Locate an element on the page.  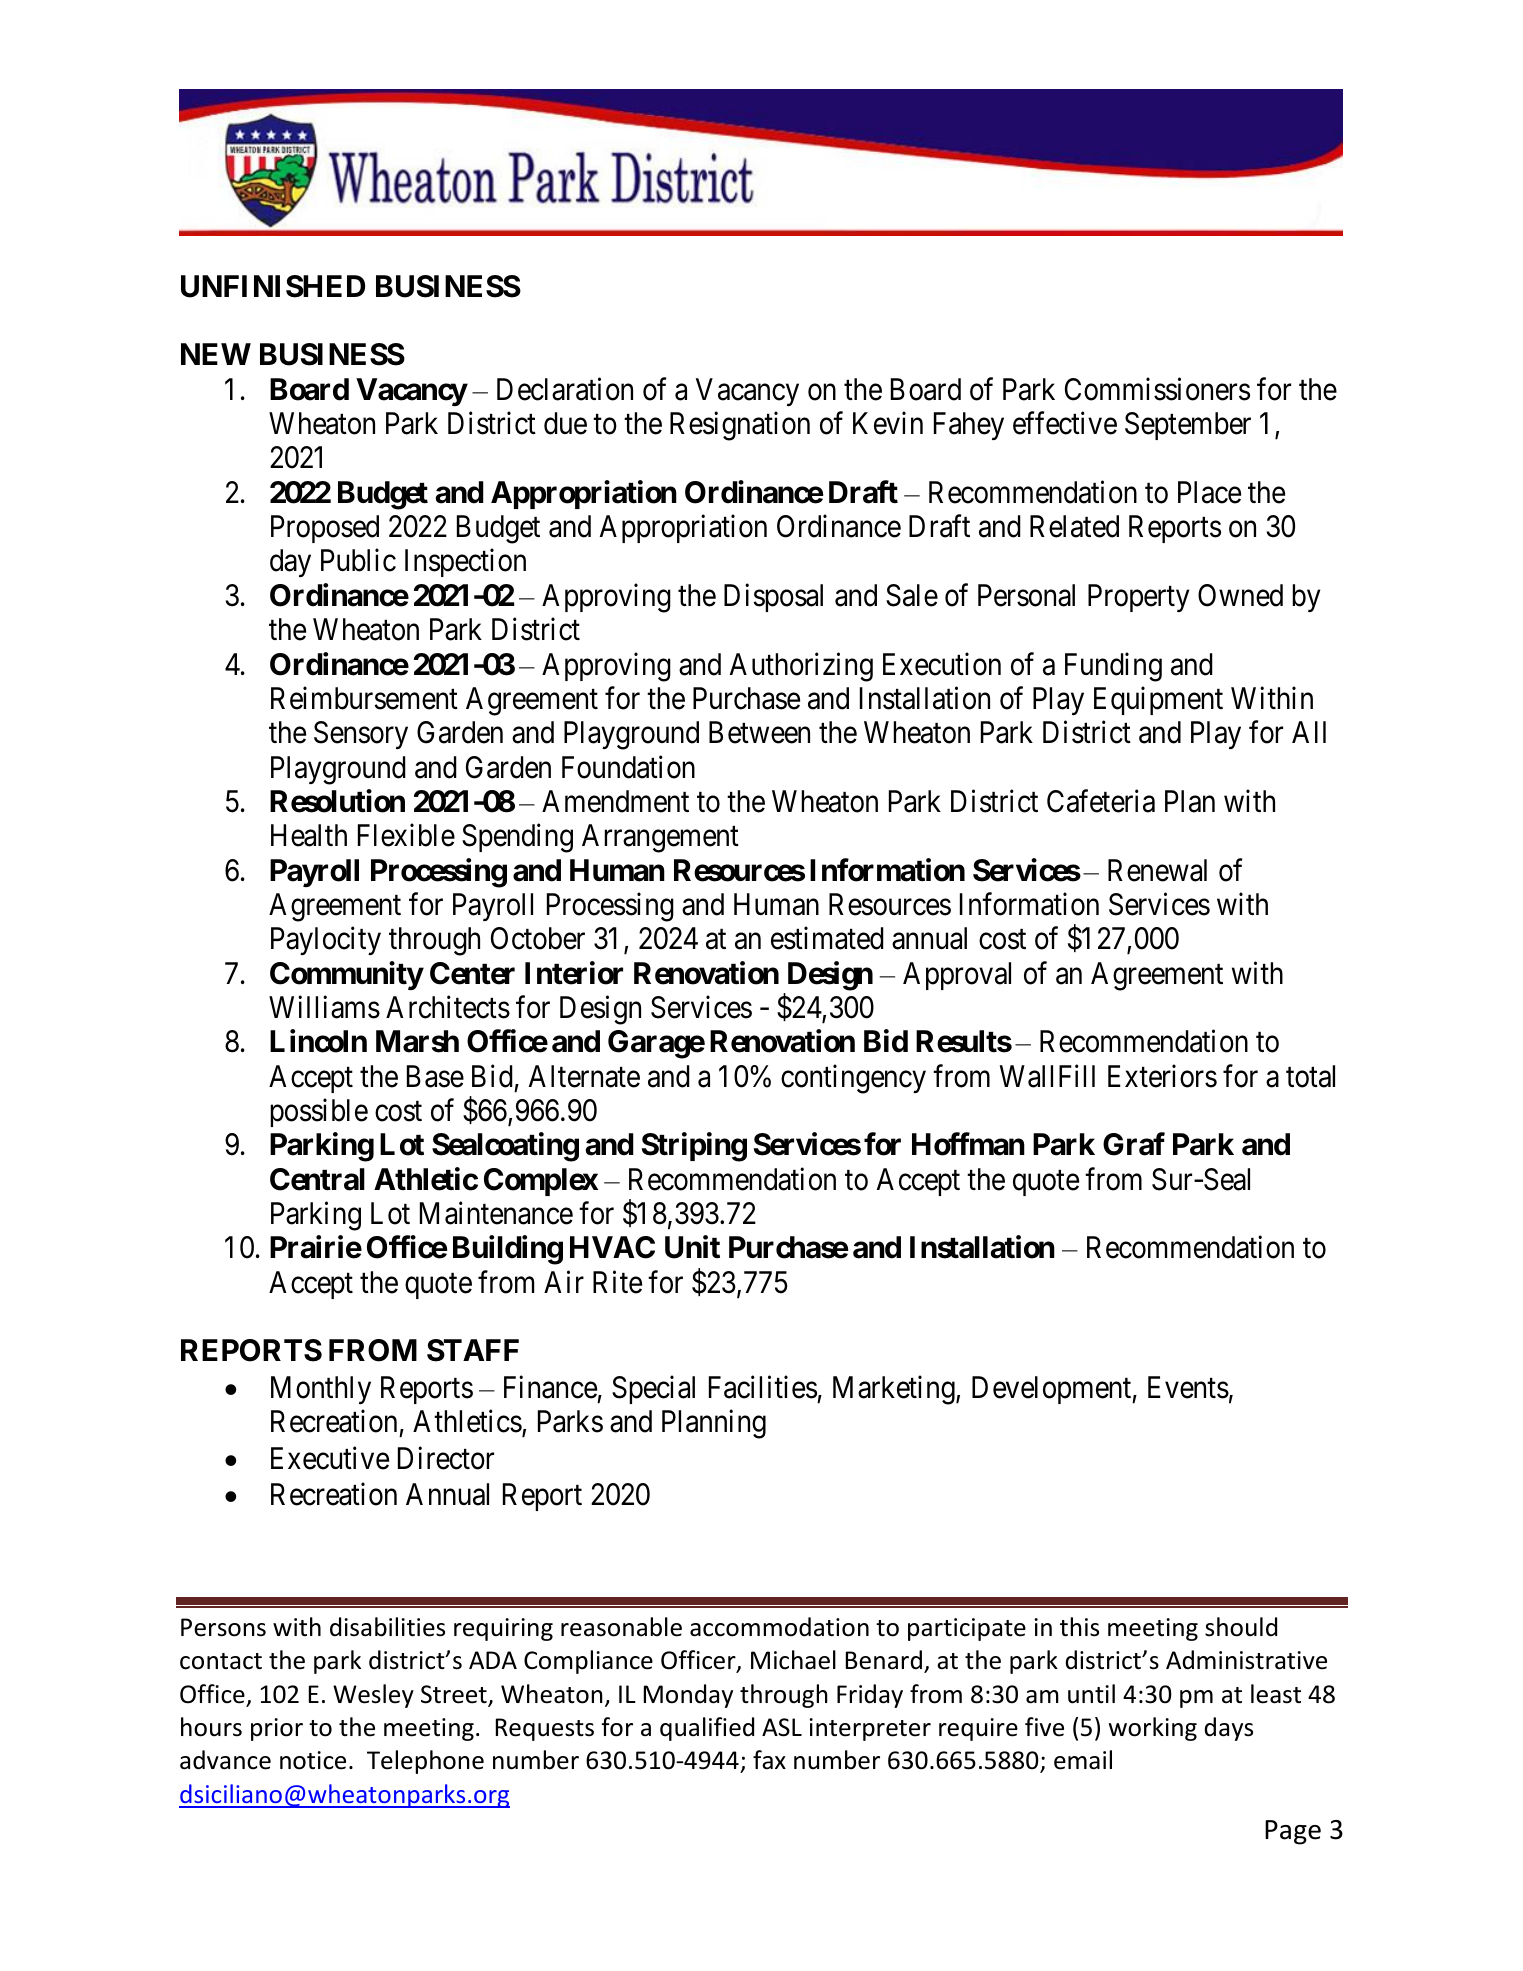
notice is located at coordinates (313, 1760).
